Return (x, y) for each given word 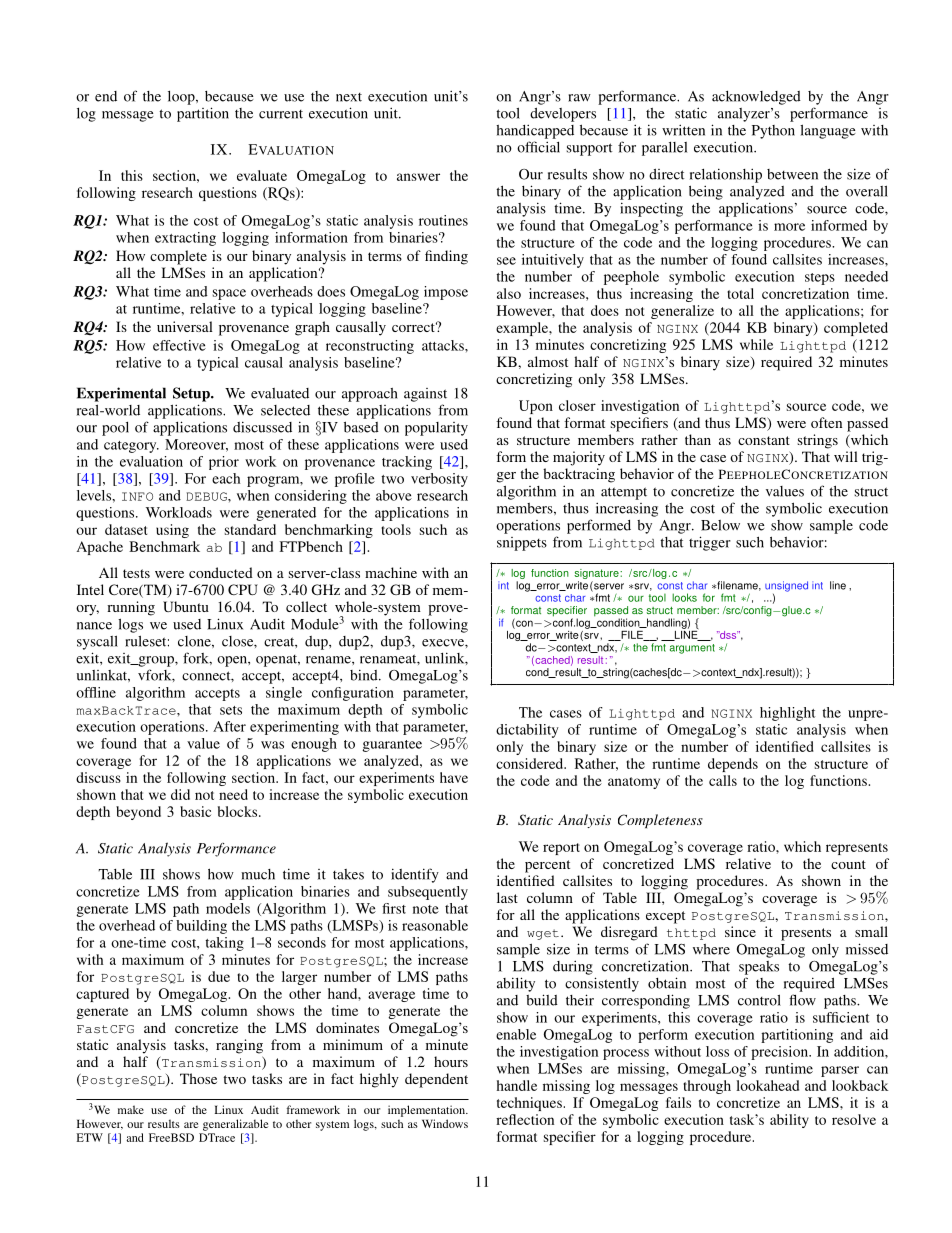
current (281, 114)
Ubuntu (186, 606)
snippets (522, 544)
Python (773, 132)
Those (198, 1078)
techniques (530, 1104)
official (538, 147)
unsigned (786, 586)
